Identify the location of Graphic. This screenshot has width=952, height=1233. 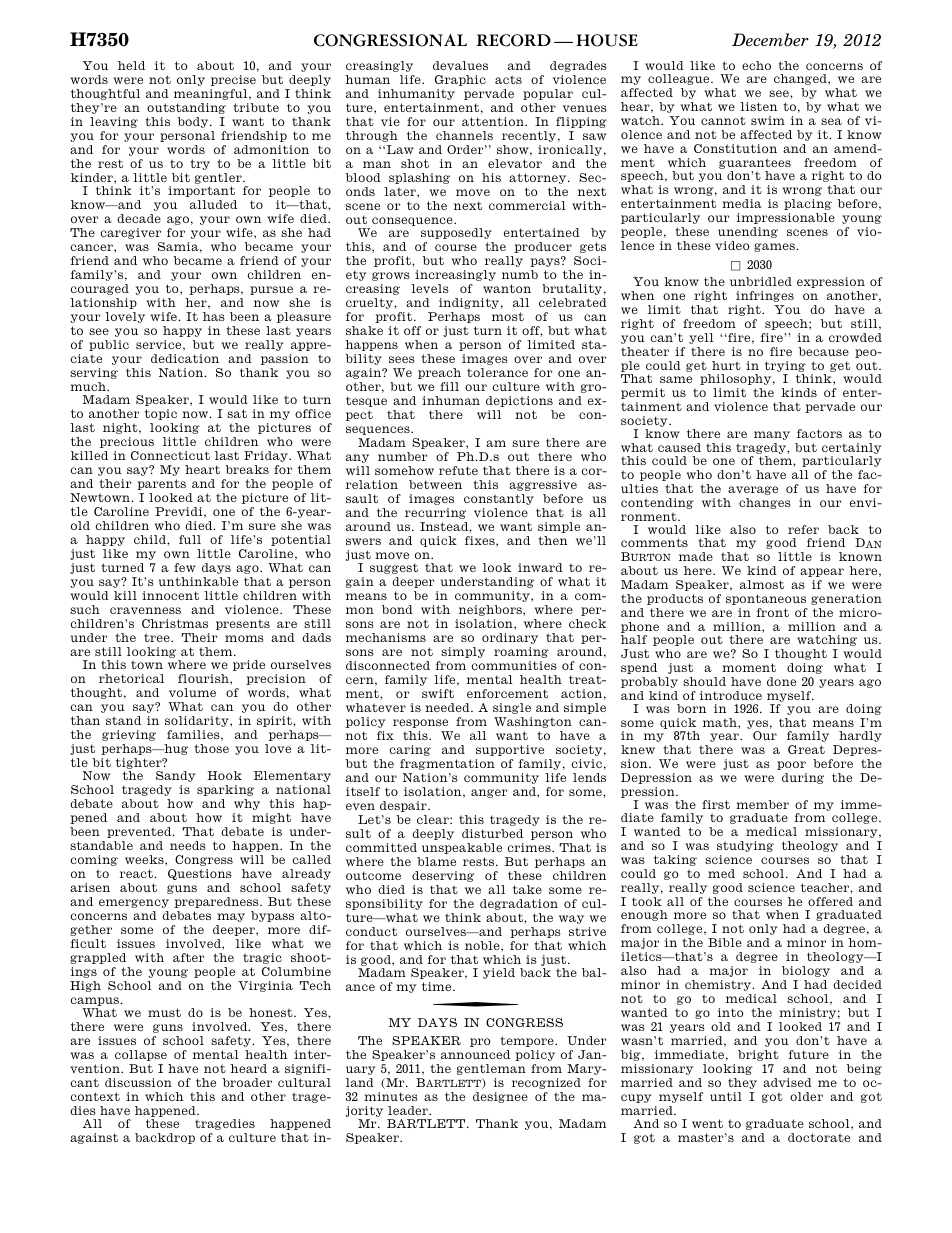
(460, 80).
